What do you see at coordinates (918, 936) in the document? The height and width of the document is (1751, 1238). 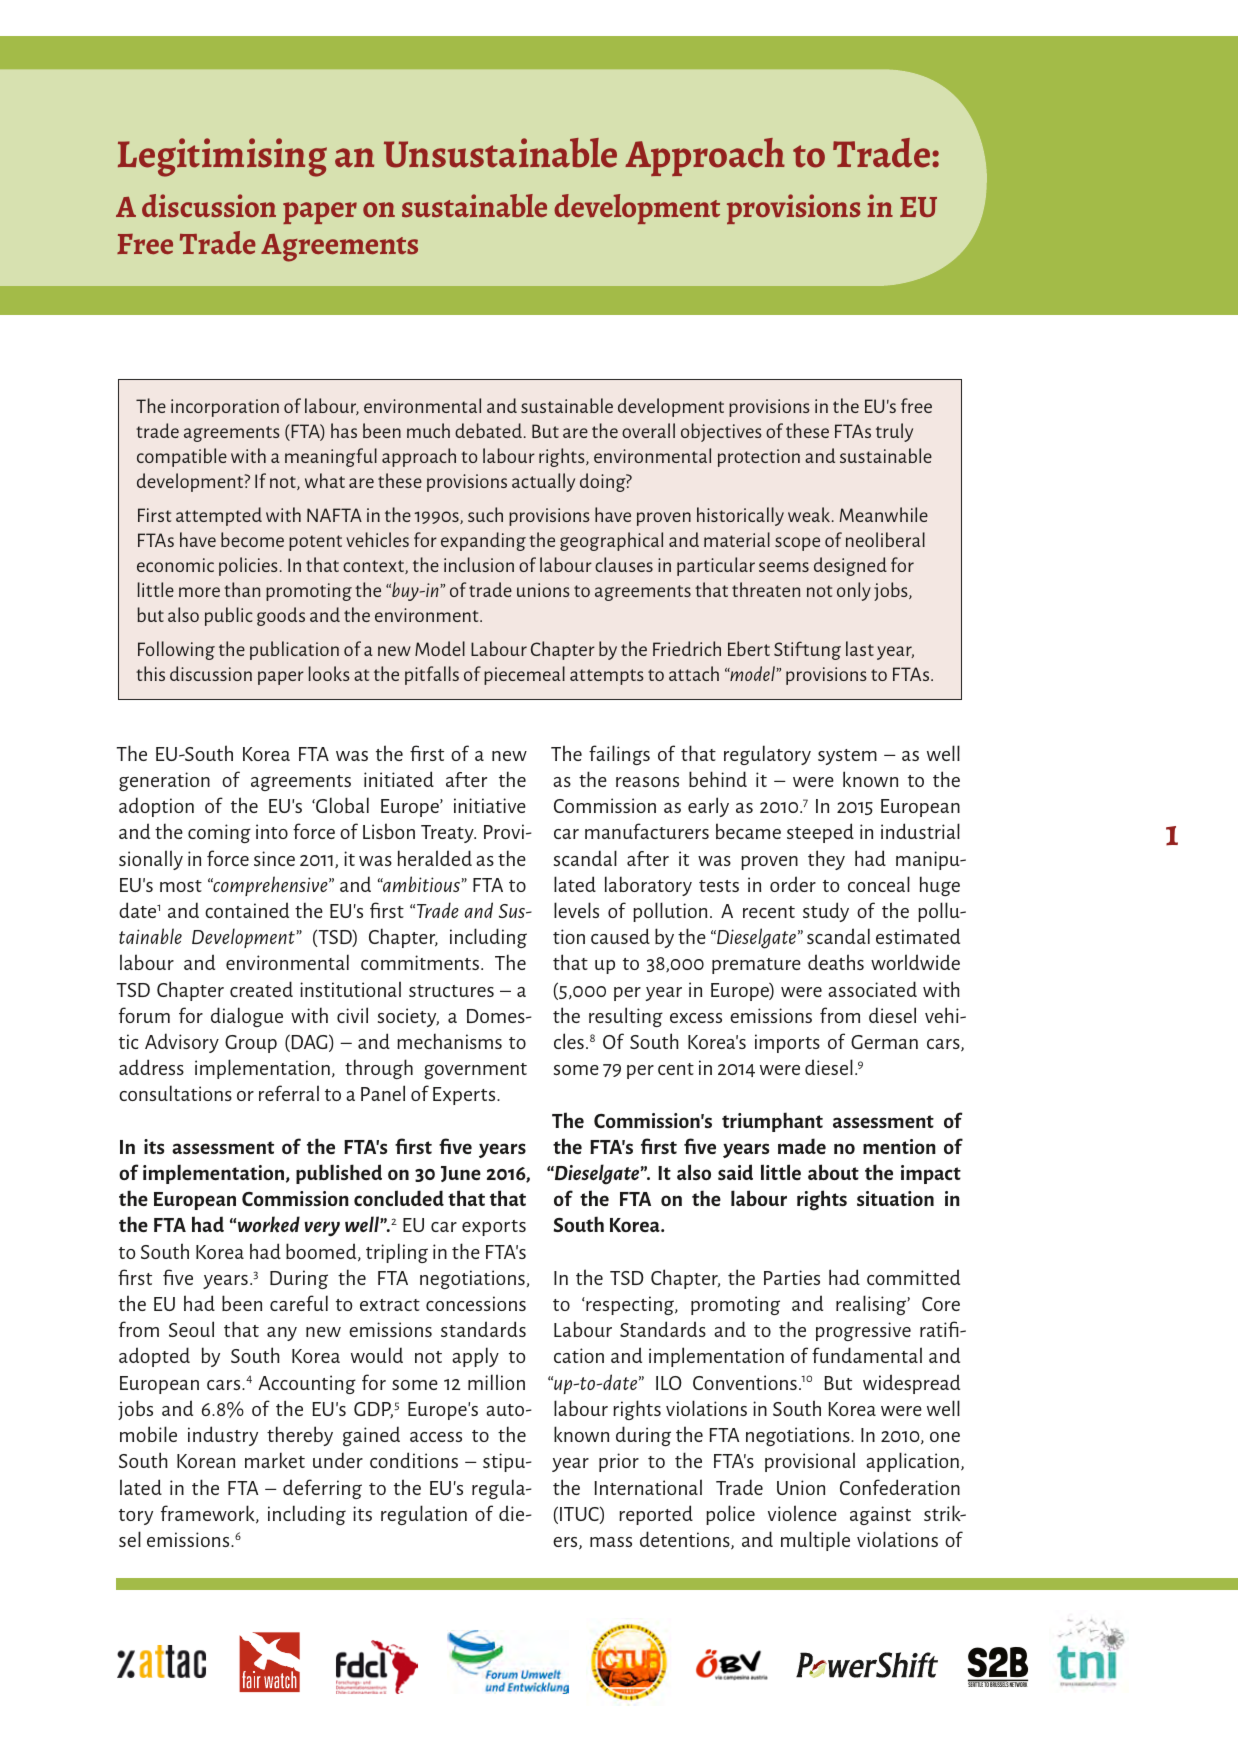 I see `estimated` at bounding box center [918, 936].
